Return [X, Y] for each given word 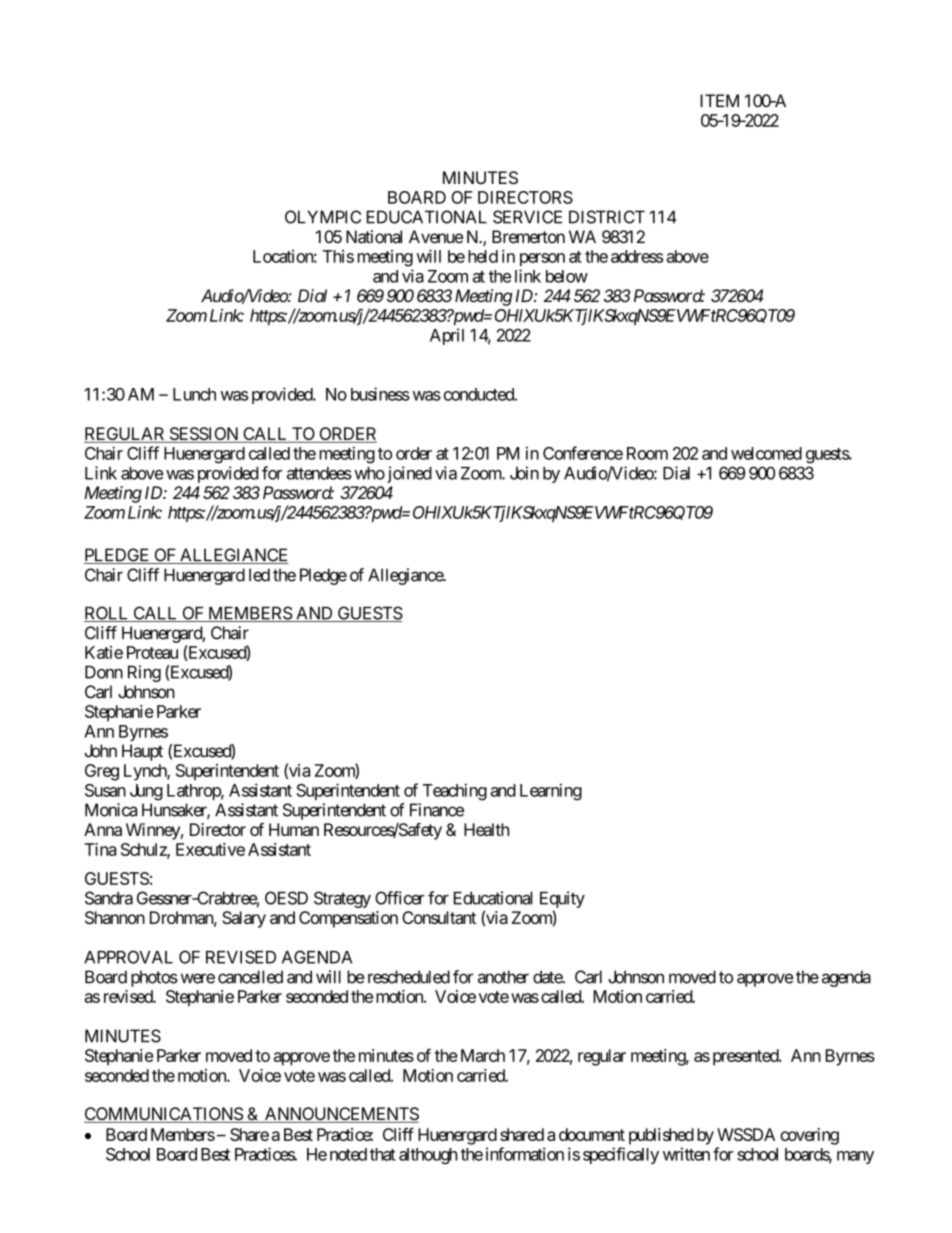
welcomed [766, 453]
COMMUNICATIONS [164, 1115]
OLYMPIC [323, 217]
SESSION [204, 435]
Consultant [439, 917]
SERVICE [527, 217]
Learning [551, 792]
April [447, 336]
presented [746, 1057]
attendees [319, 473]
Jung [146, 792]
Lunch [194, 394]
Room [647, 453]
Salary [244, 919]
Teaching [455, 792]
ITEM [719, 100]
